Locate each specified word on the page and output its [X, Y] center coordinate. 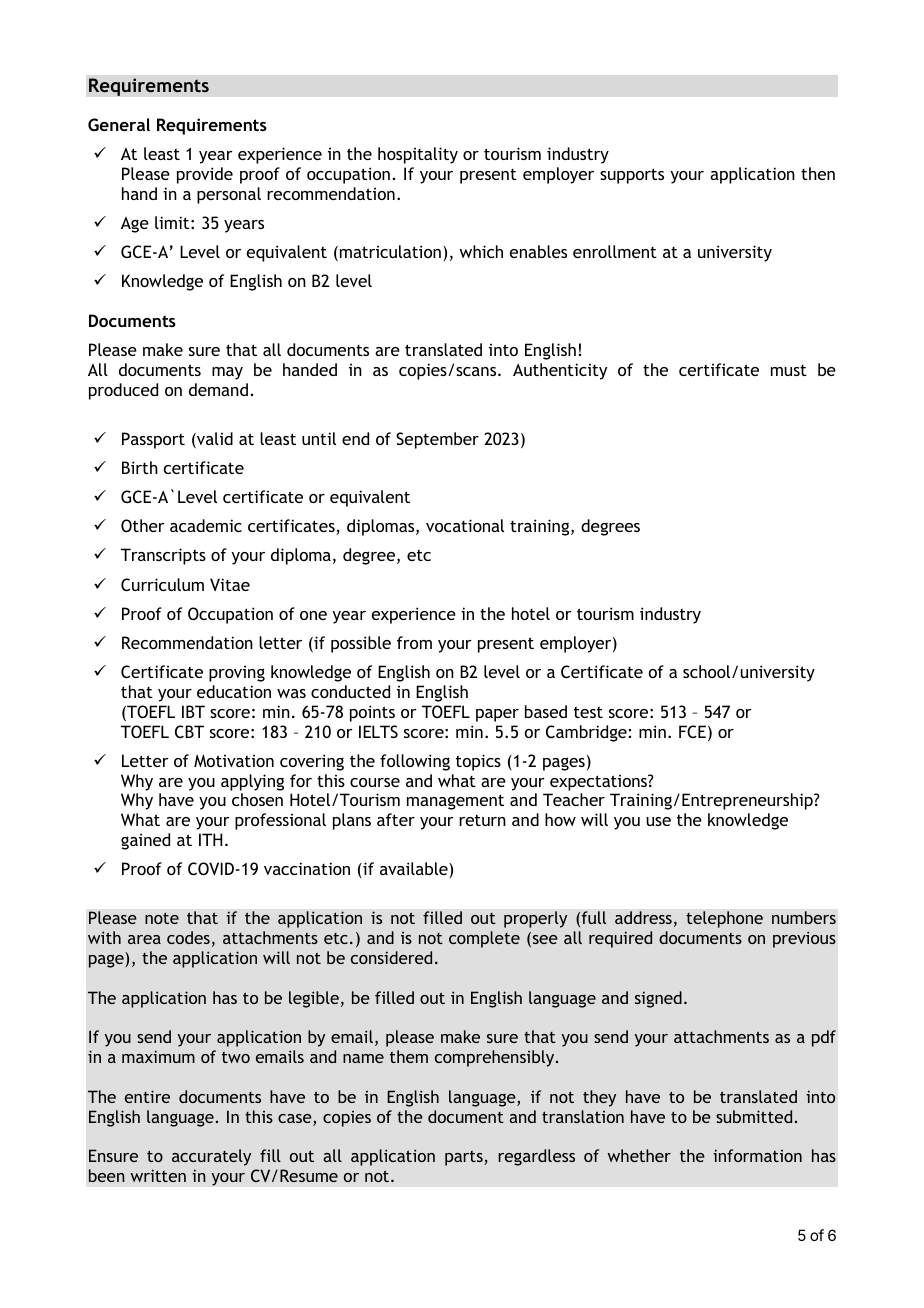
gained [145, 841]
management [455, 802]
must [789, 370]
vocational [465, 525]
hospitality [418, 155]
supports [632, 176]
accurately [211, 1157]
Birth [140, 467]
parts [465, 1158]
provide [205, 175]
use [658, 821]
